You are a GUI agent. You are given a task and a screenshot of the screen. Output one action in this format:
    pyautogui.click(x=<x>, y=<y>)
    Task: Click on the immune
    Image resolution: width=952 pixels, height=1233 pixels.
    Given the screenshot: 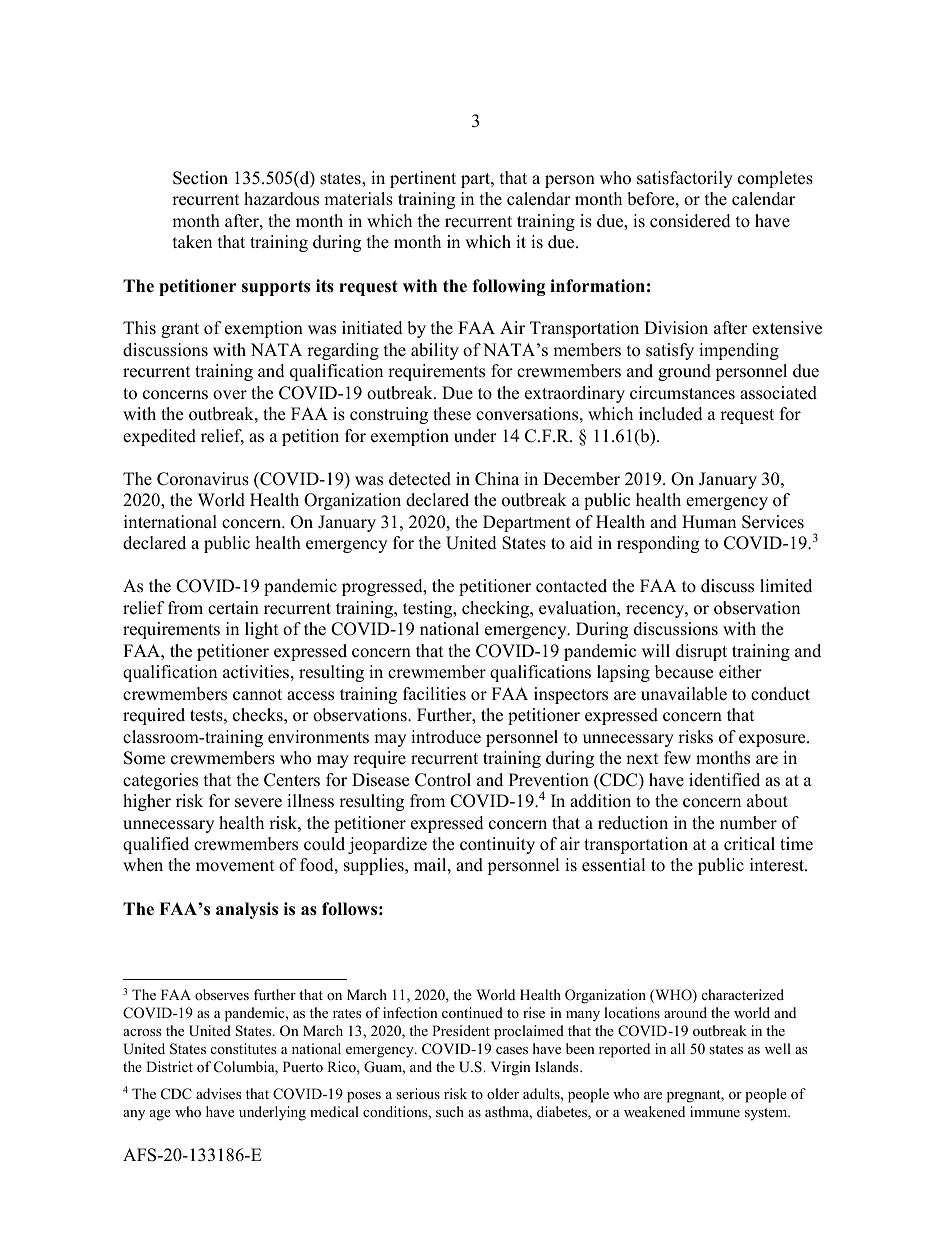 What is the action you would take?
    pyautogui.click(x=715, y=1111)
